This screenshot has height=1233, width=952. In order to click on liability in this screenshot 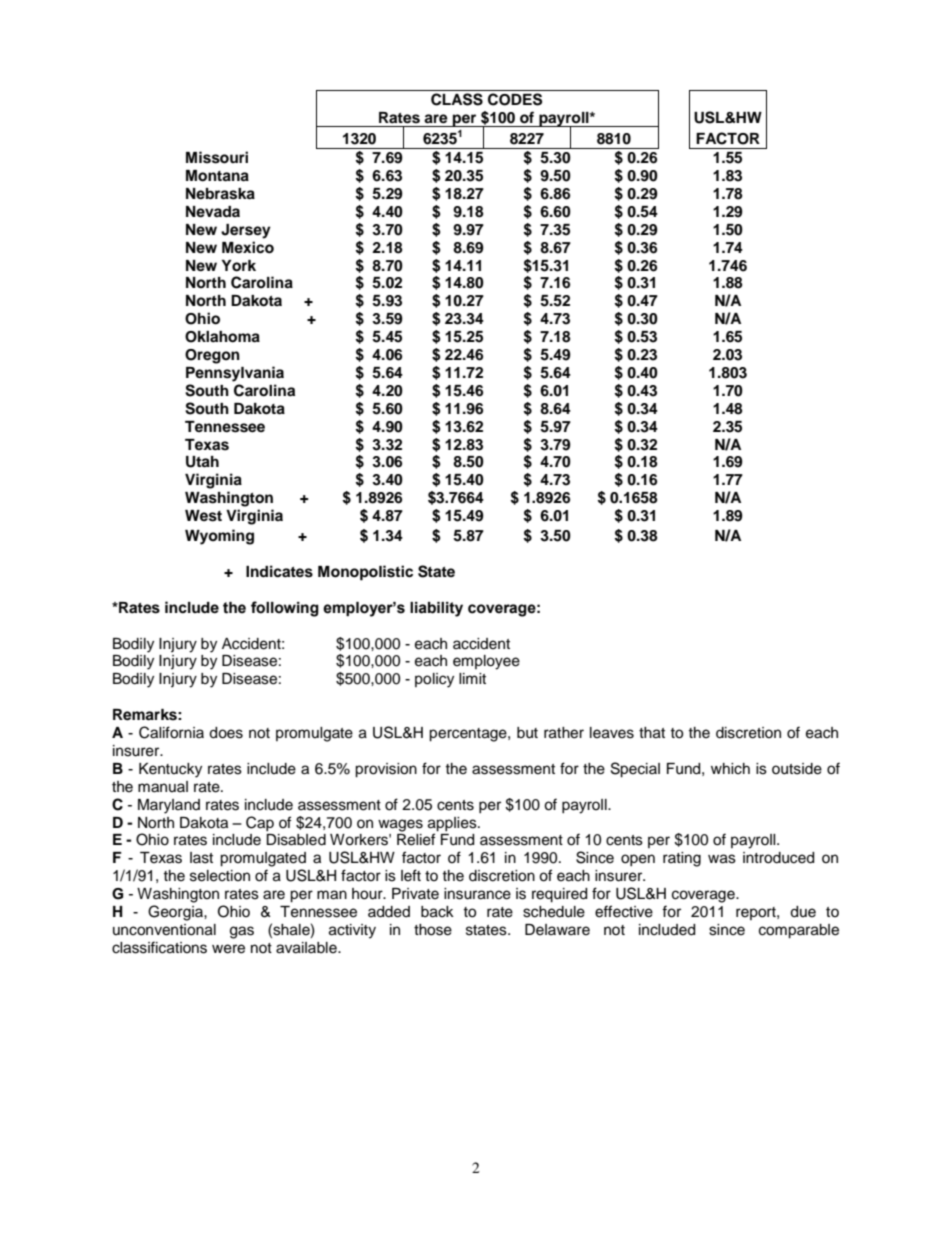, I will do `click(436, 609)`.
